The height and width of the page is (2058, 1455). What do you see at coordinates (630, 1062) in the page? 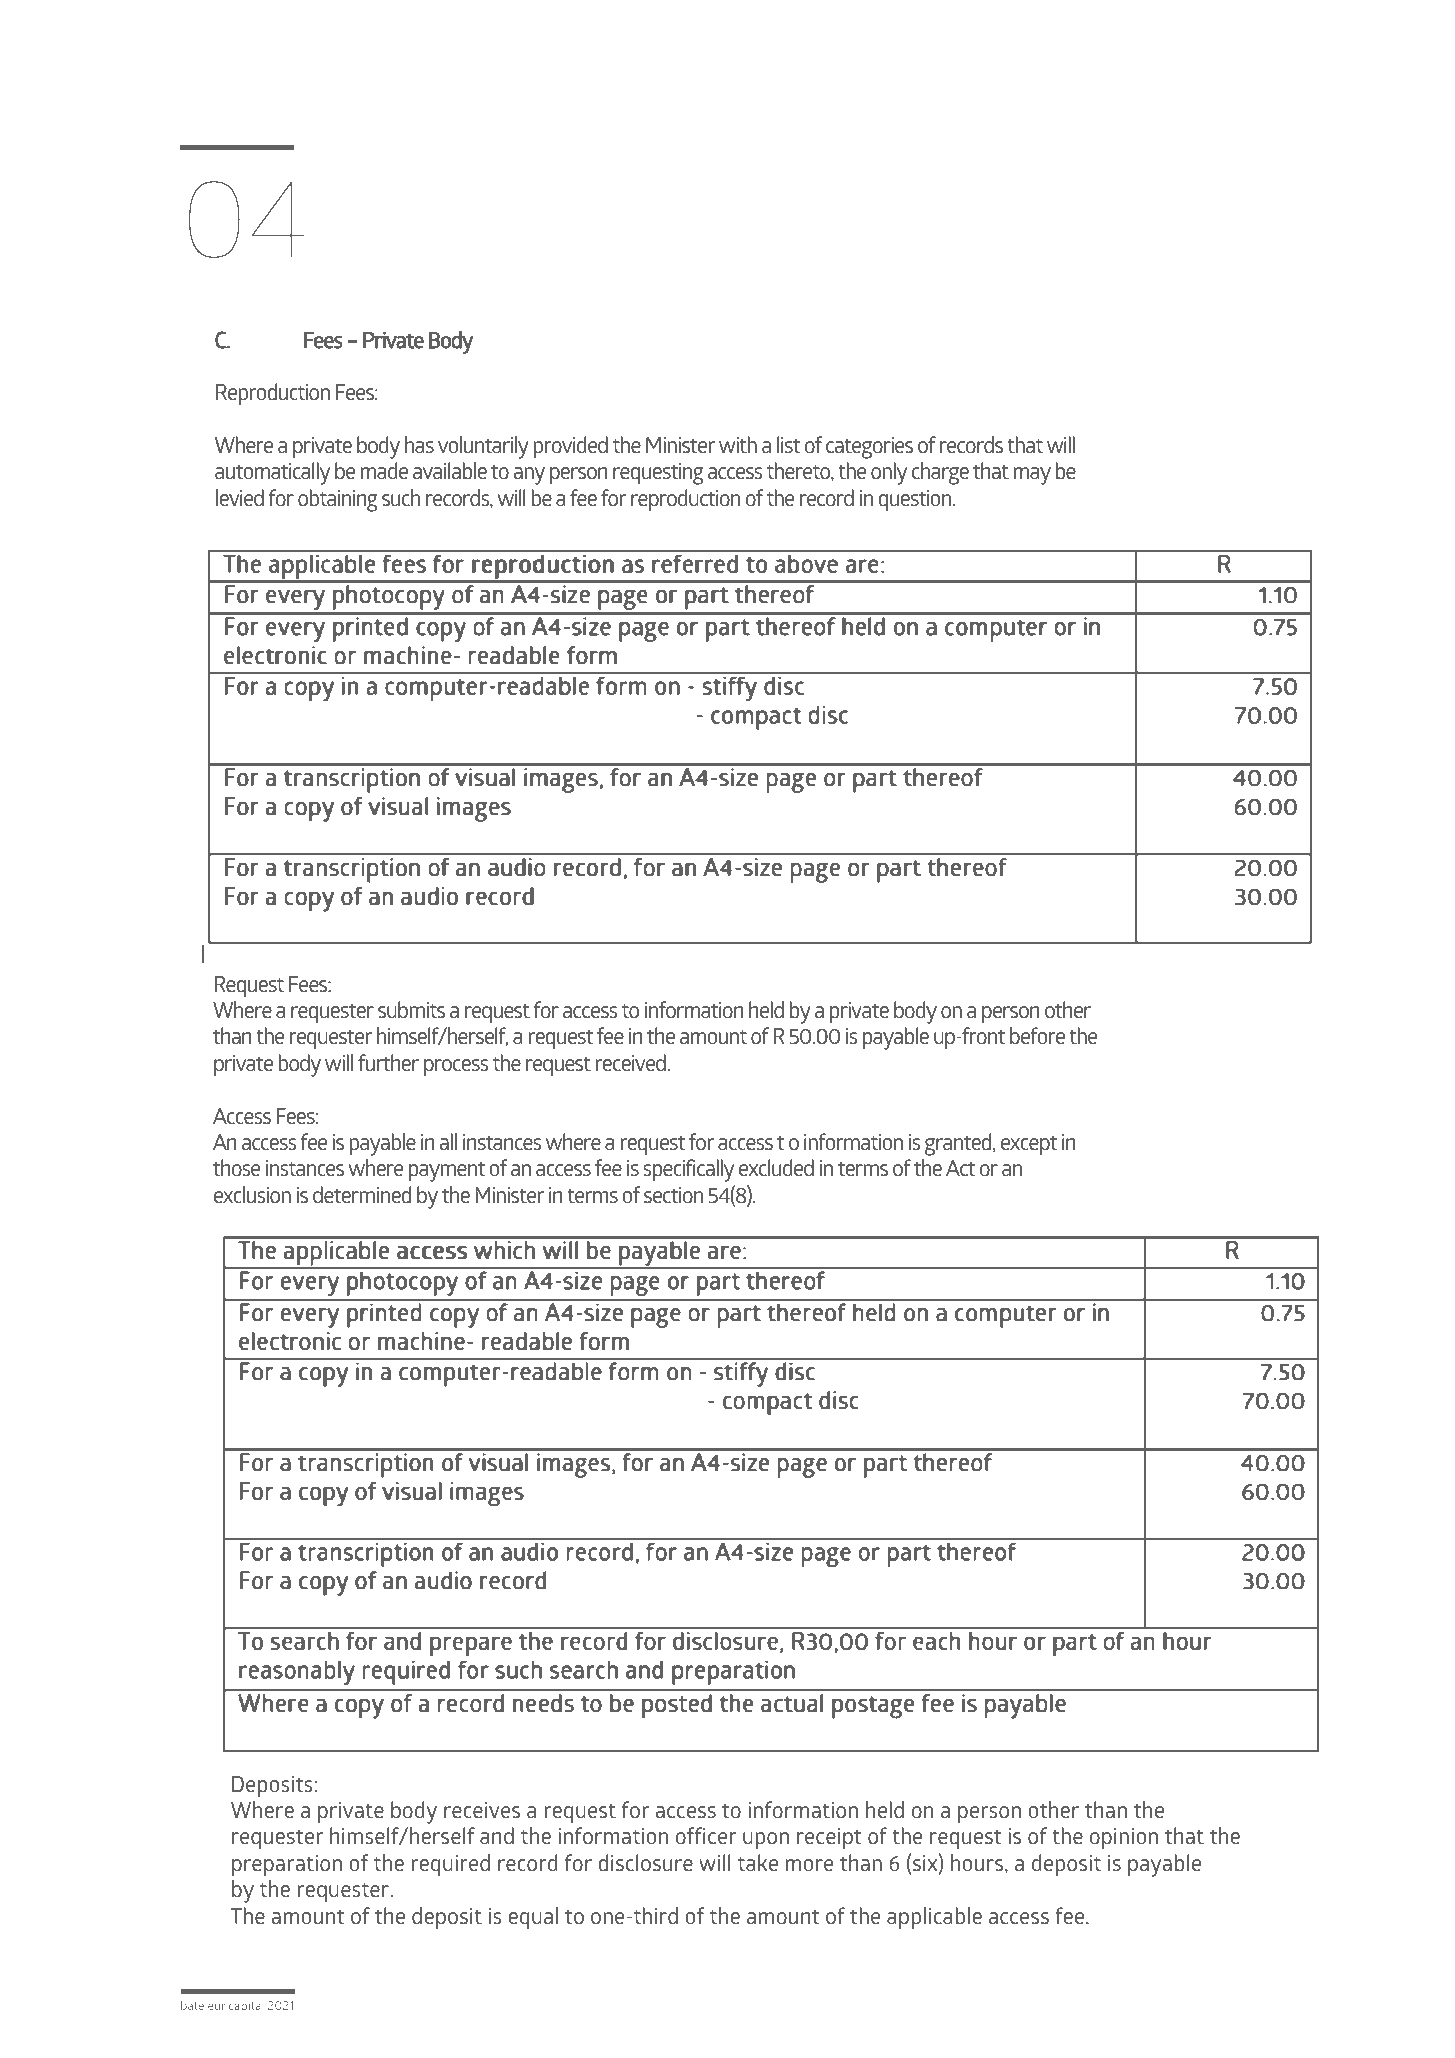
I see `received` at bounding box center [630, 1062].
